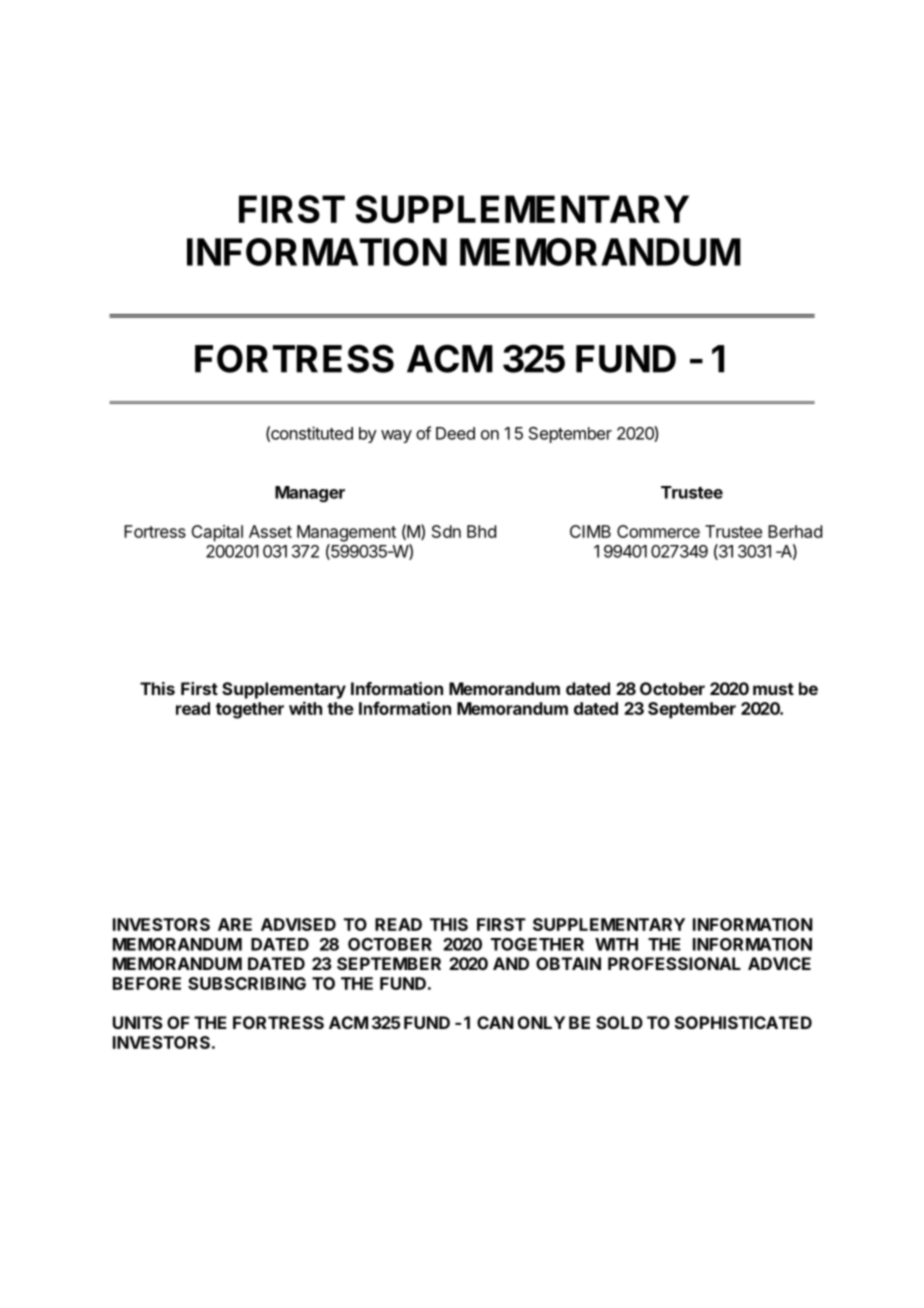 The width and height of the screenshot is (924, 1308). What do you see at coordinates (235, 924) in the screenshot?
I see `ARE` at bounding box center [235, 924].
